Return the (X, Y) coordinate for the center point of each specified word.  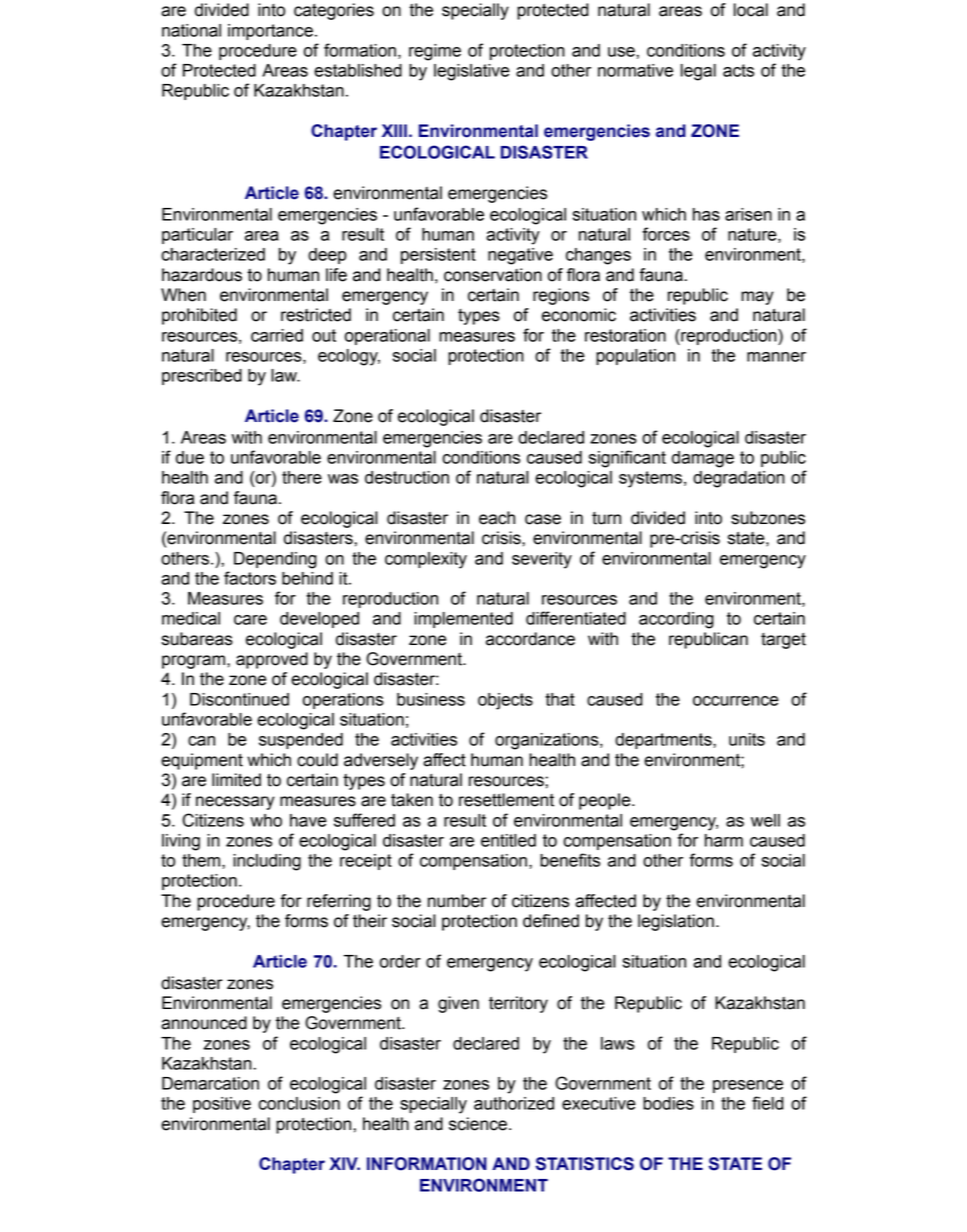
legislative (472, 72)
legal (698, 72)
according (676, 620)
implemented (463, 620)
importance (270, 32)
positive (222, 1105)
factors (250, 578)
